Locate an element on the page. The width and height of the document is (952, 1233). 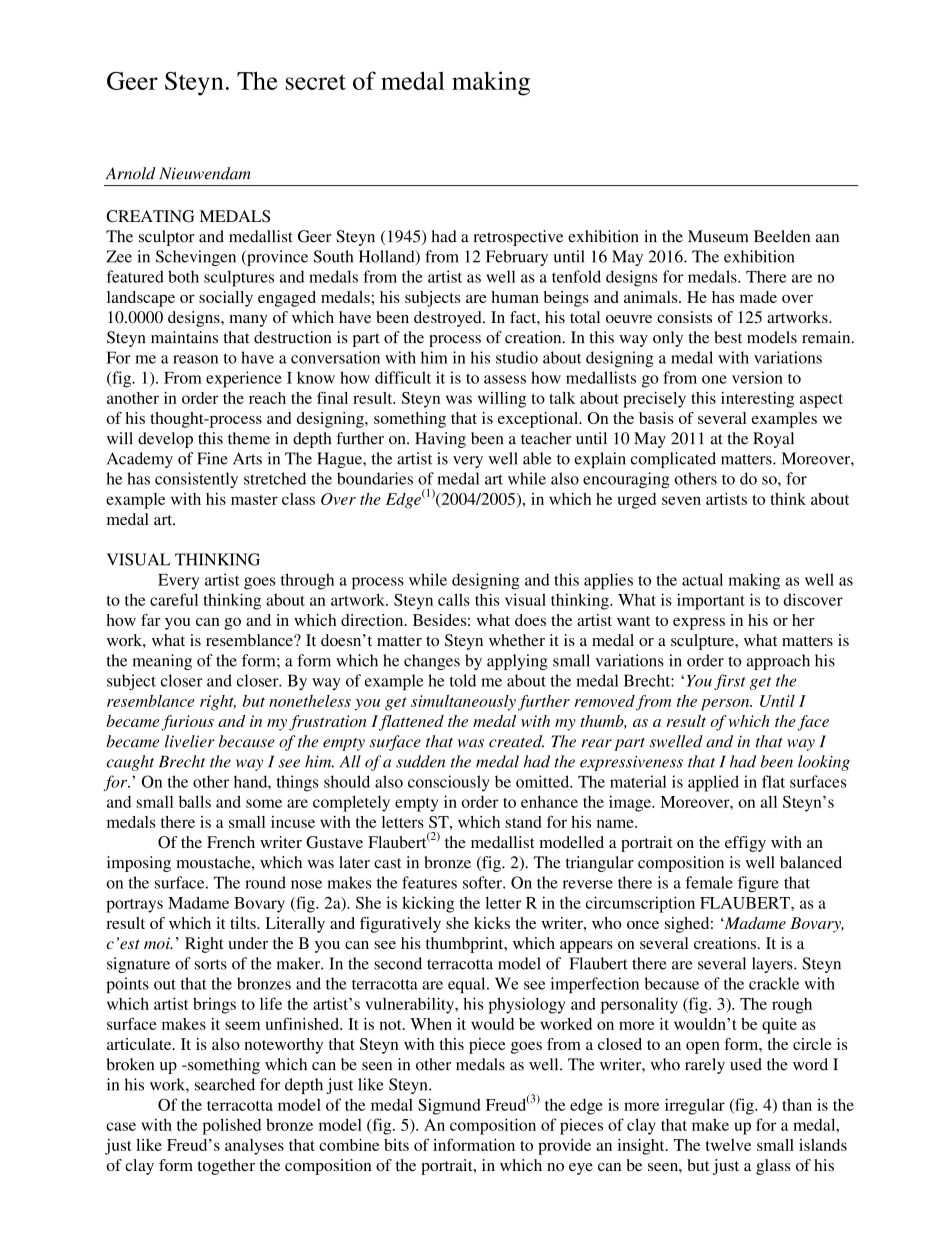
secret is located at coordinates (316, 82).
